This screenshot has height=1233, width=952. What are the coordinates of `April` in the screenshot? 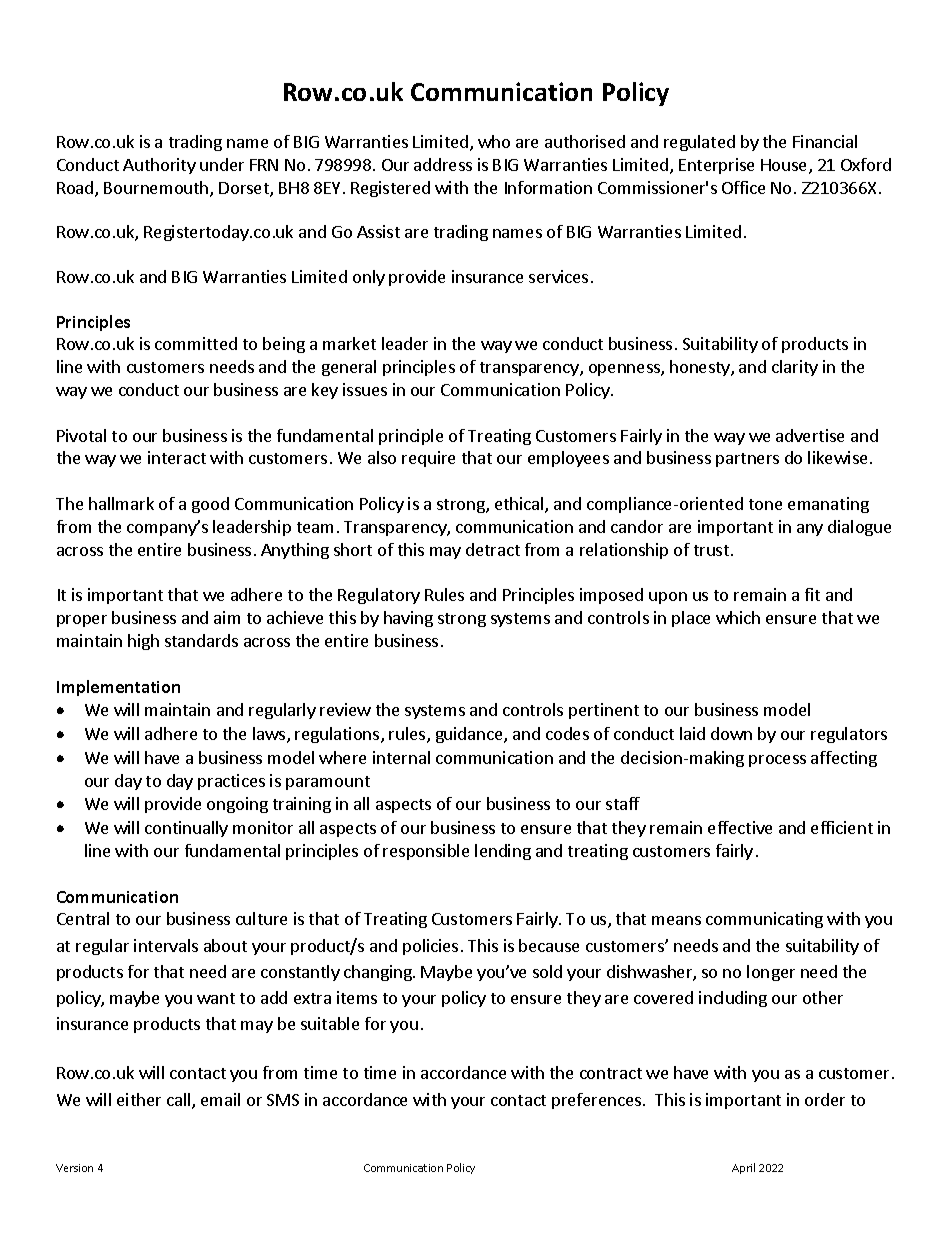 It's located at (743, 1168).
